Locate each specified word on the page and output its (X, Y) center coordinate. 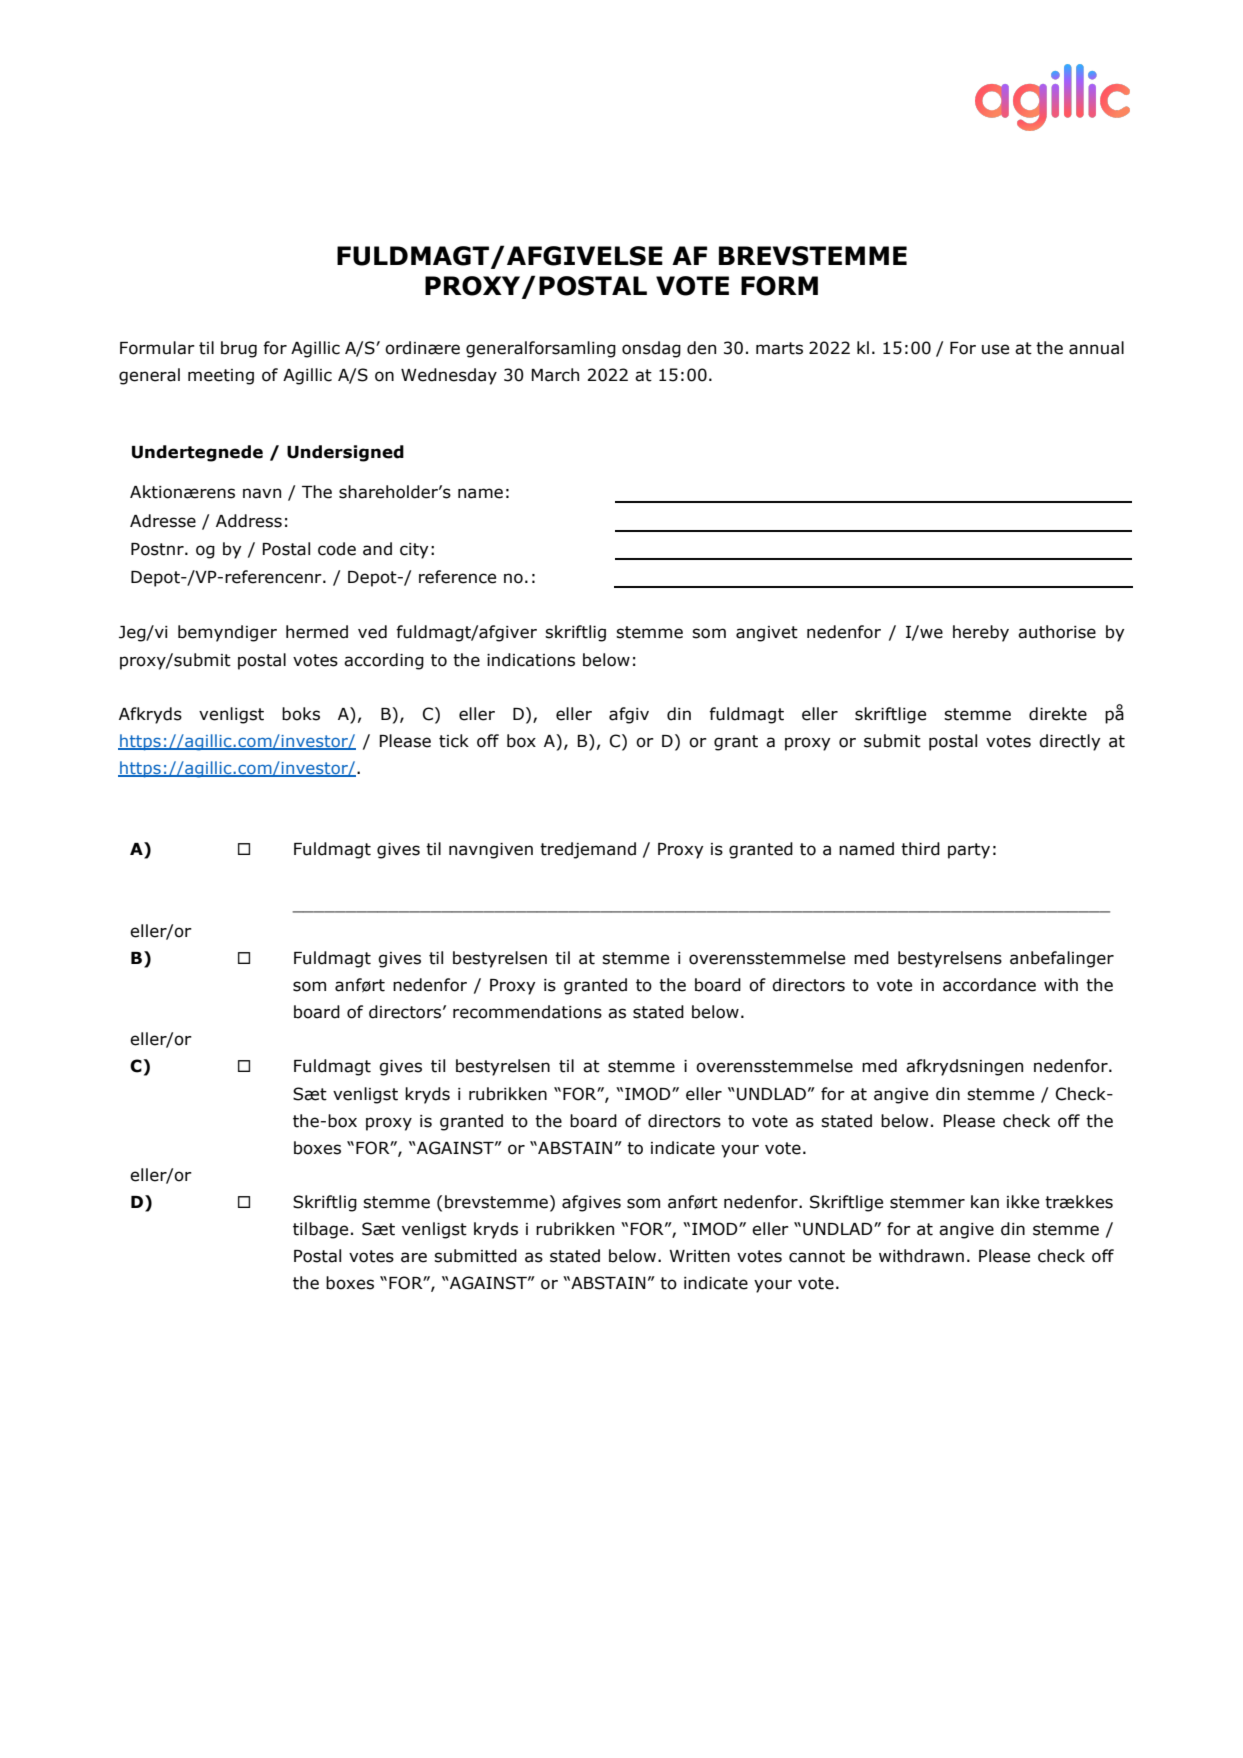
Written (699, 1256)
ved (372, 632)
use (995, 349)
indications (531, 660)
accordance (989, 985)
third (920, 849)
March (555, 375)
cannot (817, 1256)
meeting (221, 377)
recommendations (527, 1012)
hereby (981, 633)
